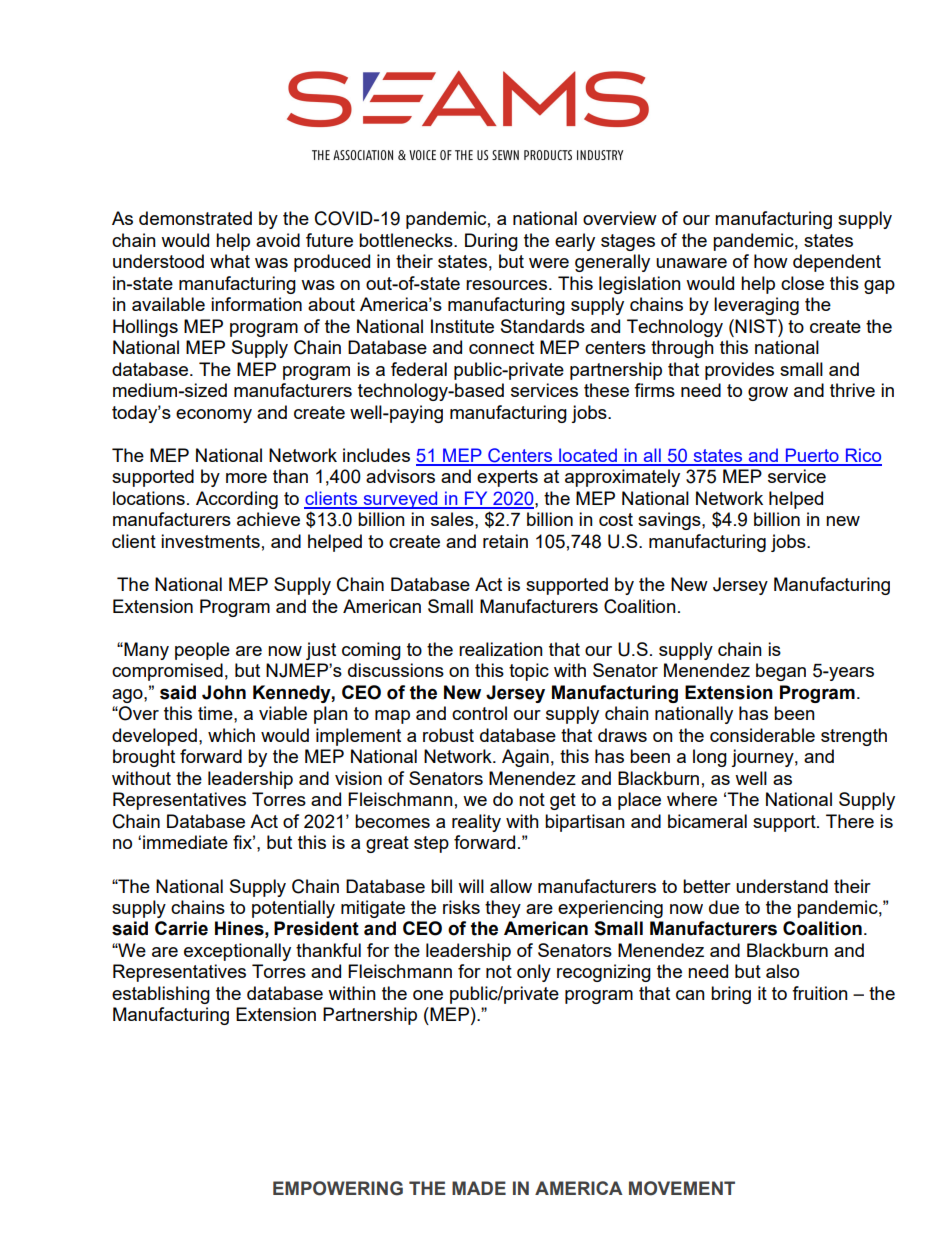  I want to click on how, so click(771, 261).
